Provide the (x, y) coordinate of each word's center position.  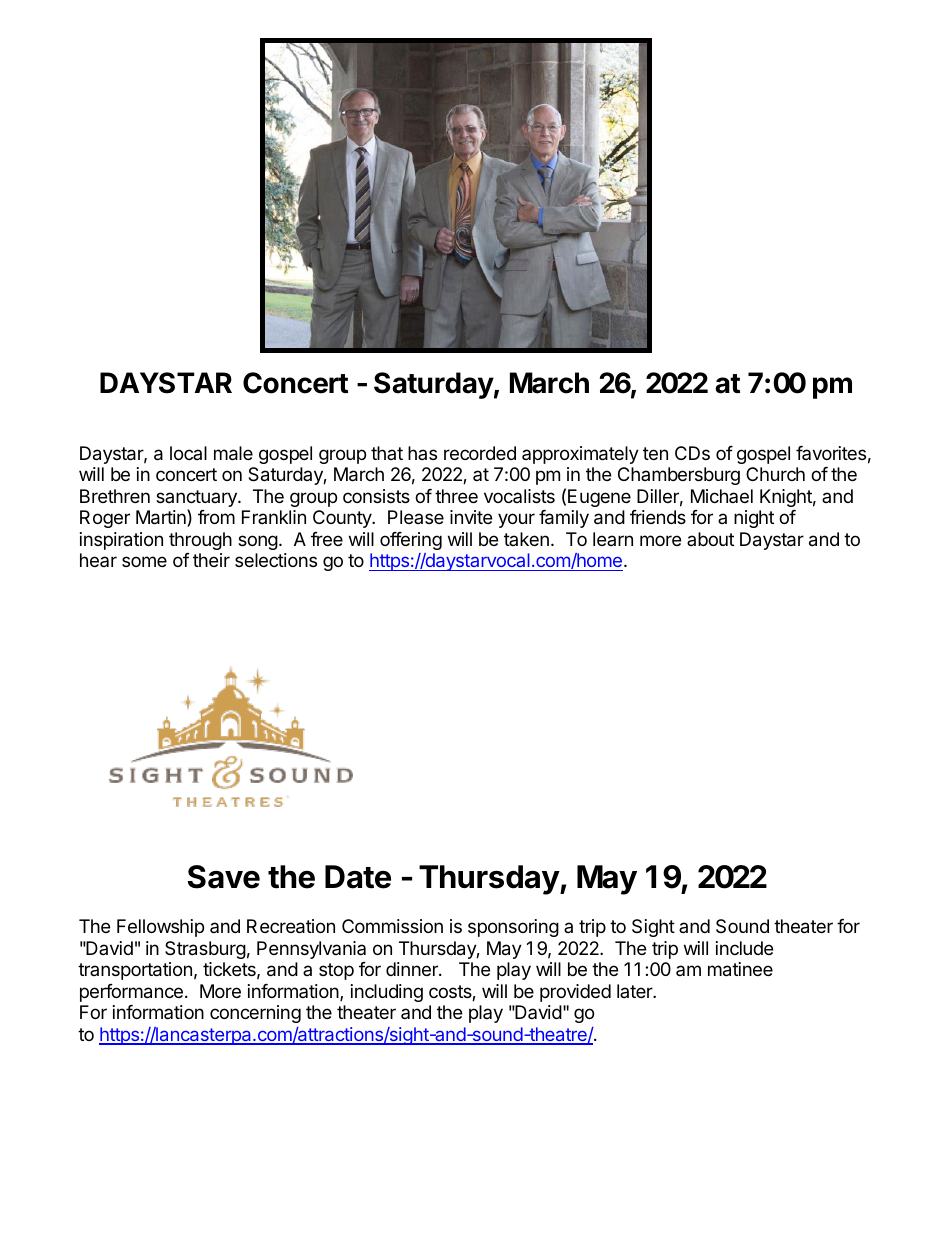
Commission (392, 926)
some (144, 561)
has (422, 453)
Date (358, 877)
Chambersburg (679, 476)
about (710, 539)
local (188, 453)
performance (131, 993)
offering (411, 541)
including (387, 993)
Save (224, 877)
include (744, 948)
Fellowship (160, 928)
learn (613, 539)
